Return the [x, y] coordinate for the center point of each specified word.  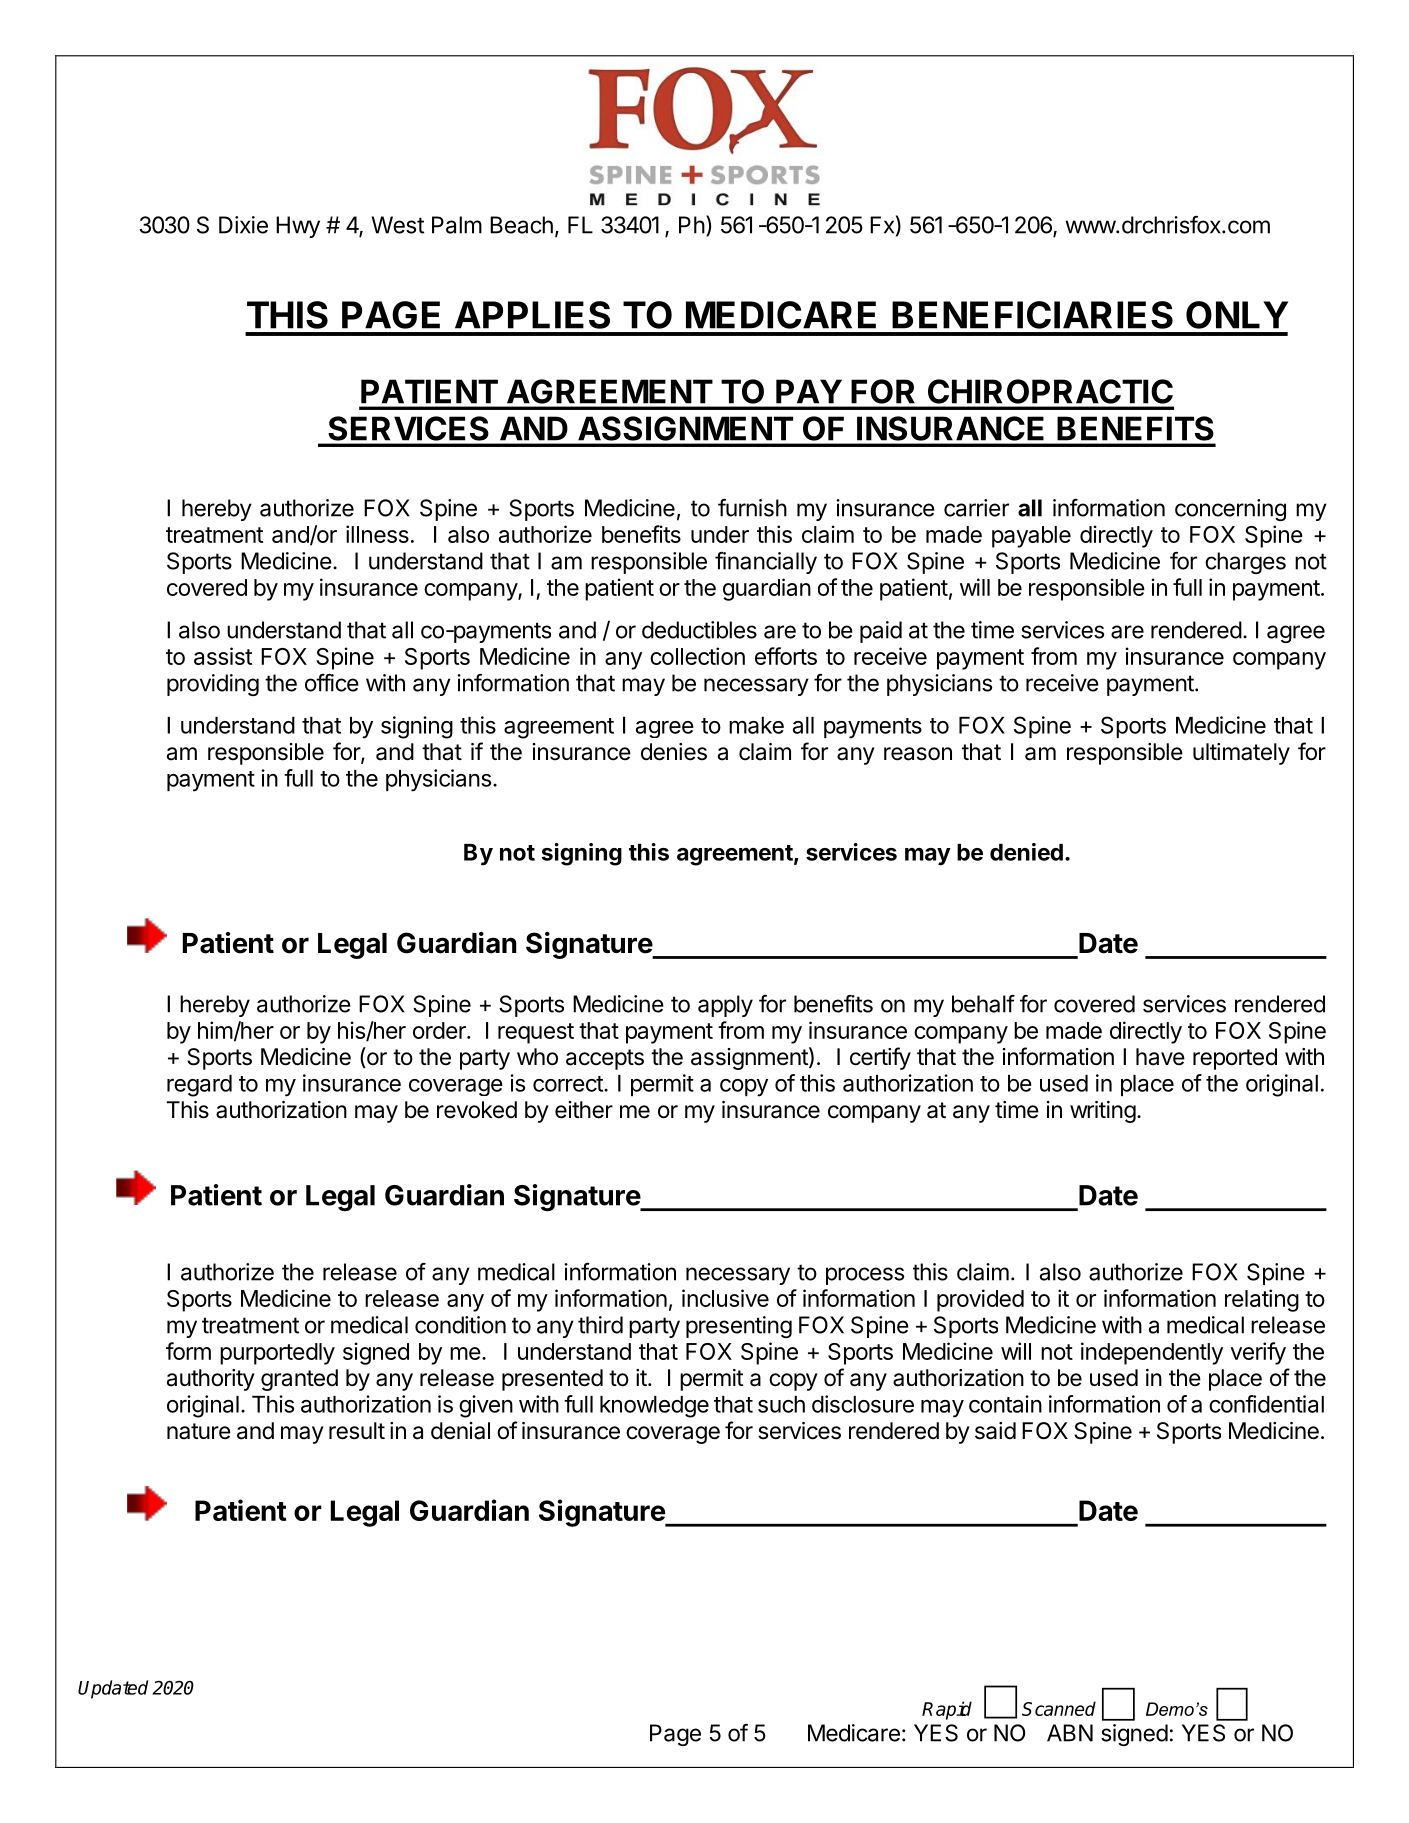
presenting [739, 1327]
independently [1152, 1353]
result [357, 1431]
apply [725, 1006]
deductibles [699, 630]
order [440, 1030]
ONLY [1237, 315]
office [332, 683]
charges [1245, 563]
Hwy [298, 227]
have [1160, 1057]
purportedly [277, 1354]
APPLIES [532, 315]
